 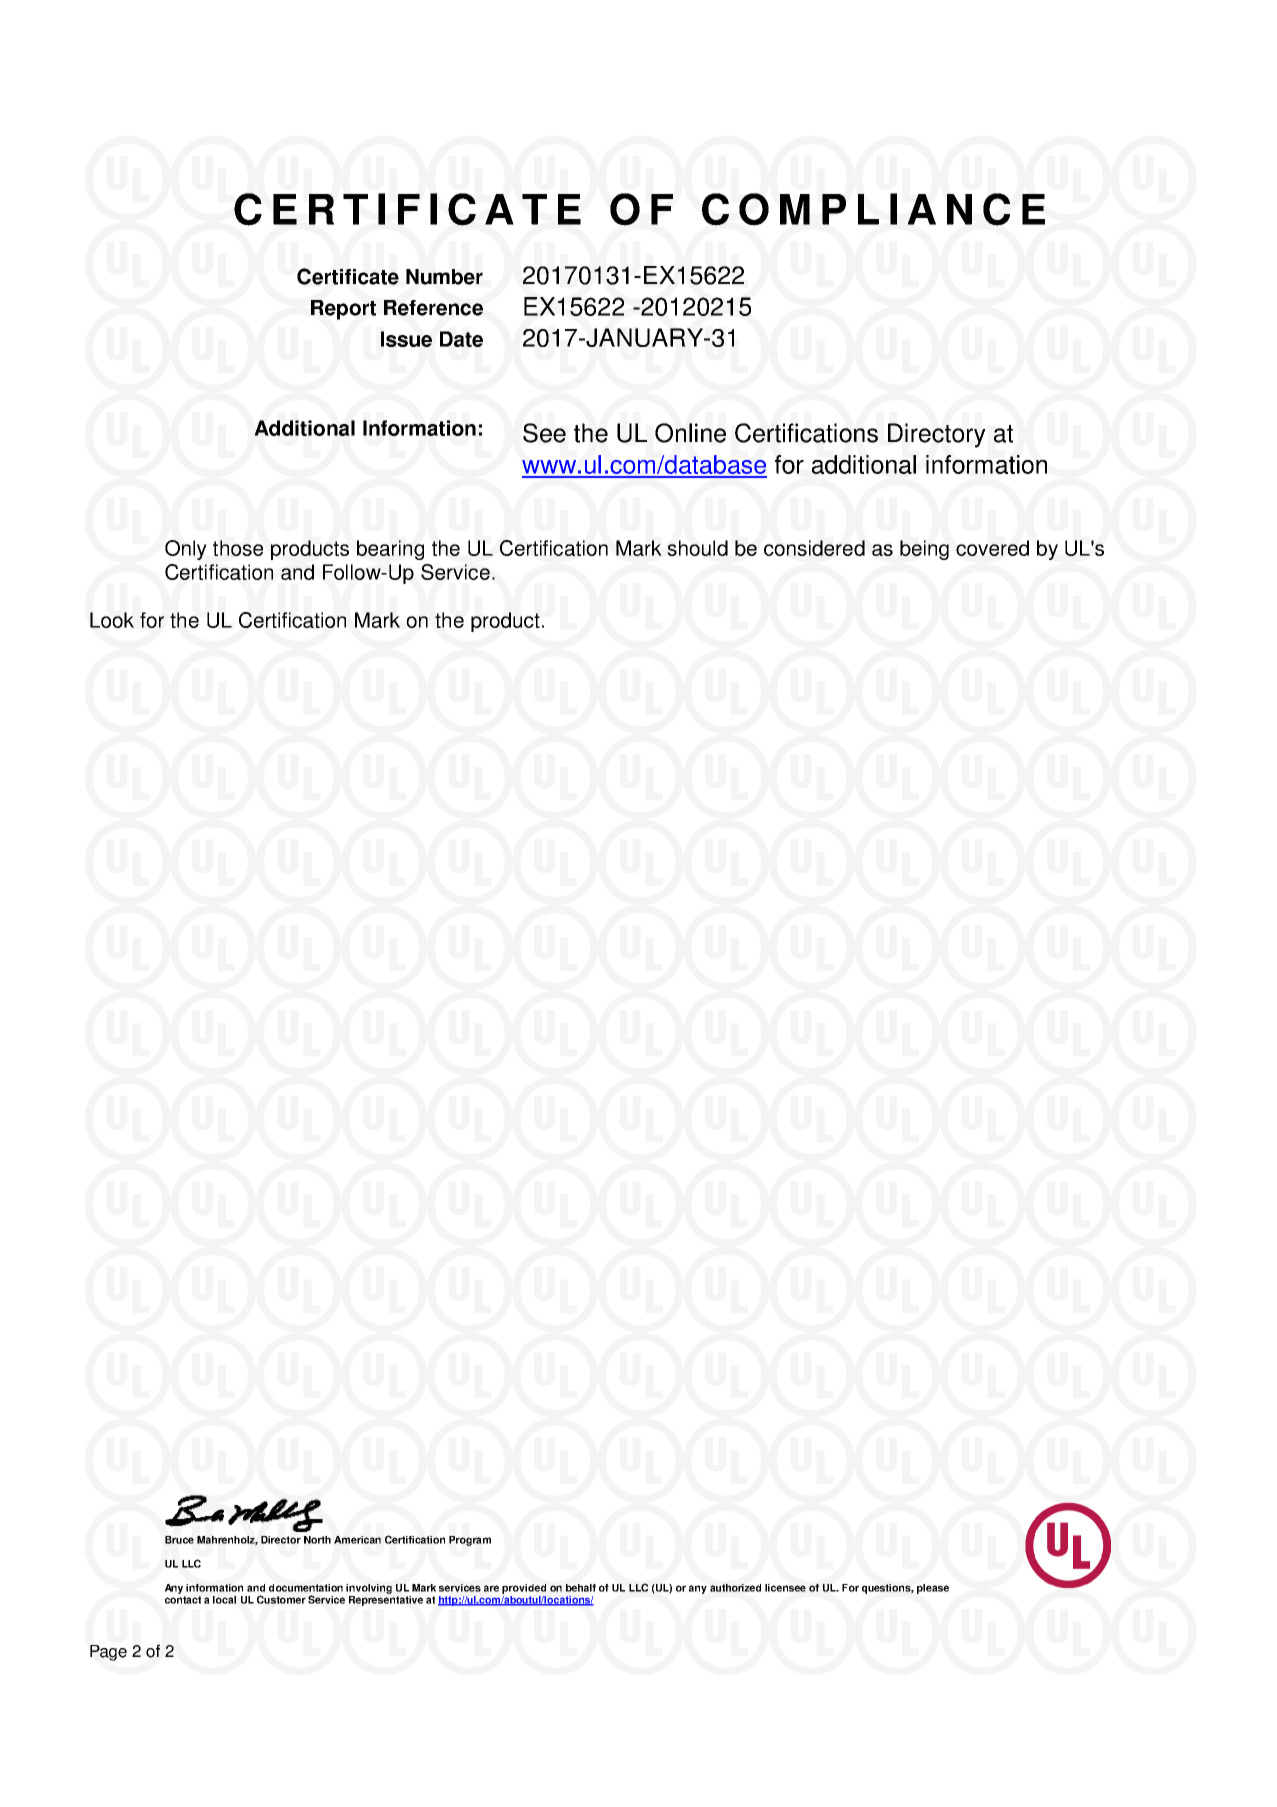 I want to click on Look, so click(x=112, y=620).
